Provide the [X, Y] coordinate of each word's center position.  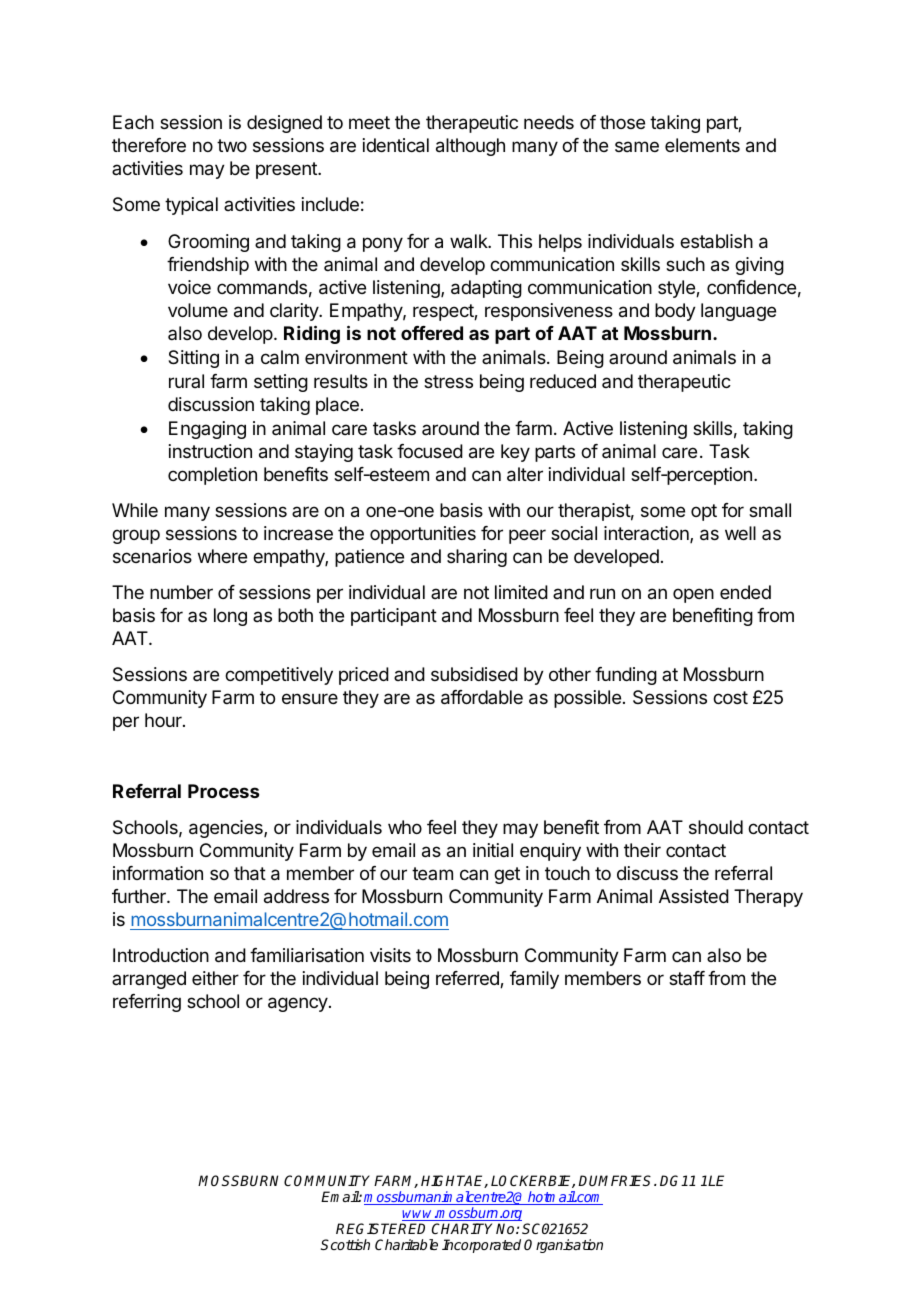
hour [164, 720]
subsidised [474, 674]
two [232, 145]
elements [702, 145]
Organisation [563, 1246]
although [470, 147]
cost [730, 697]
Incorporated [481, 1246]
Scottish [345, 1244]
